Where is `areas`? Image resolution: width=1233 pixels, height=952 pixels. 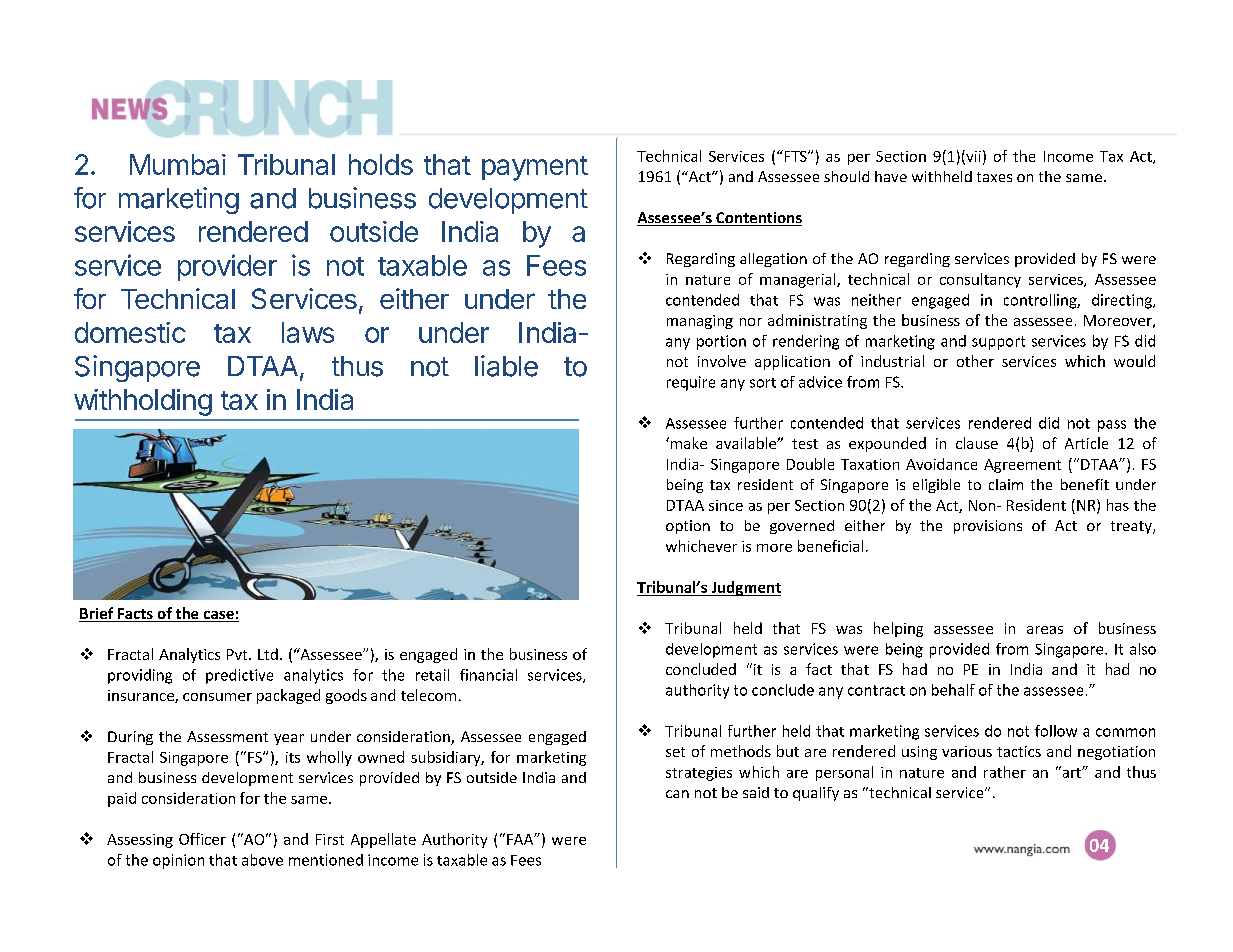 areas is located at coordinates (1045, 630).
